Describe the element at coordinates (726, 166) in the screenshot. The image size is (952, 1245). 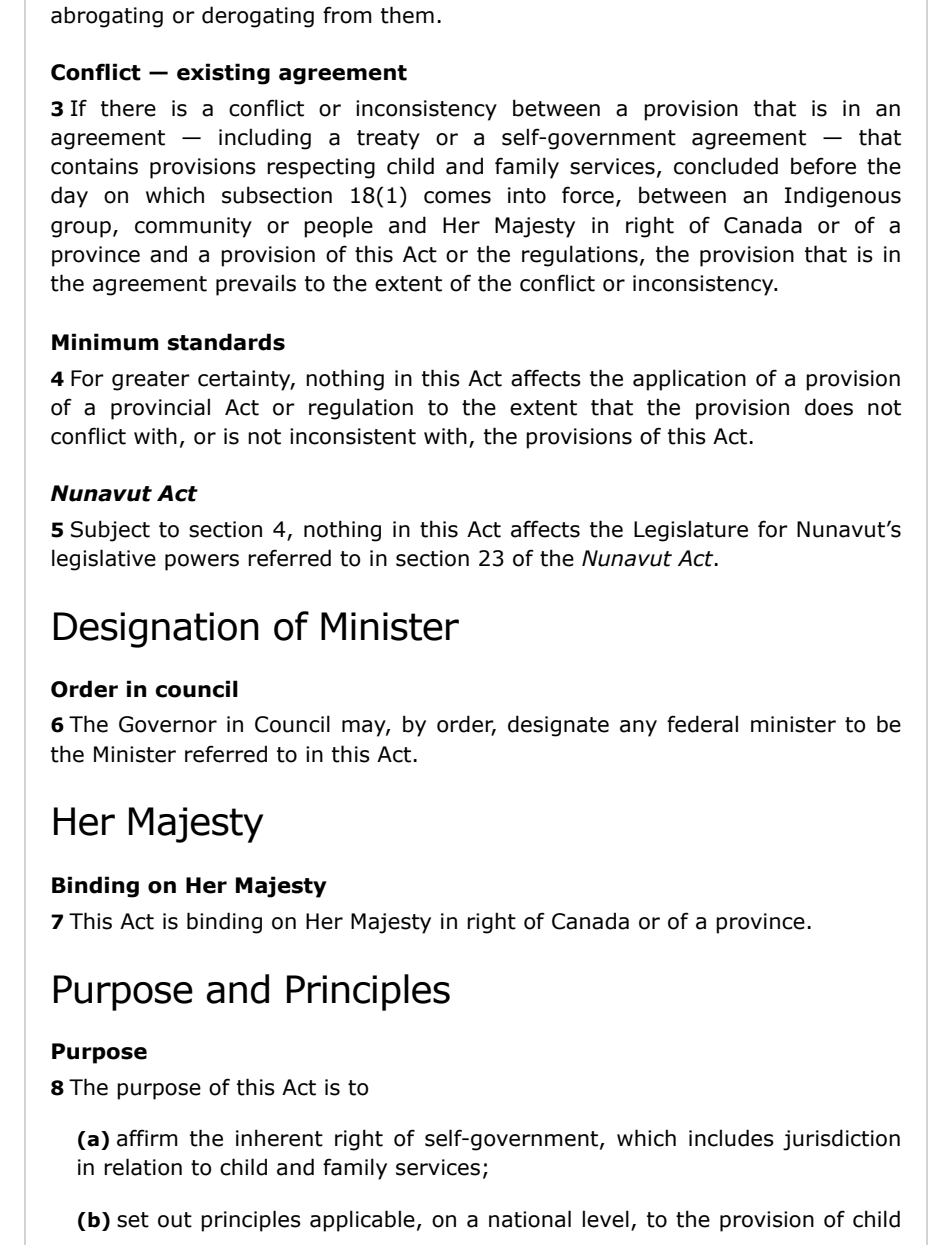
I see `concluded` at that location.
